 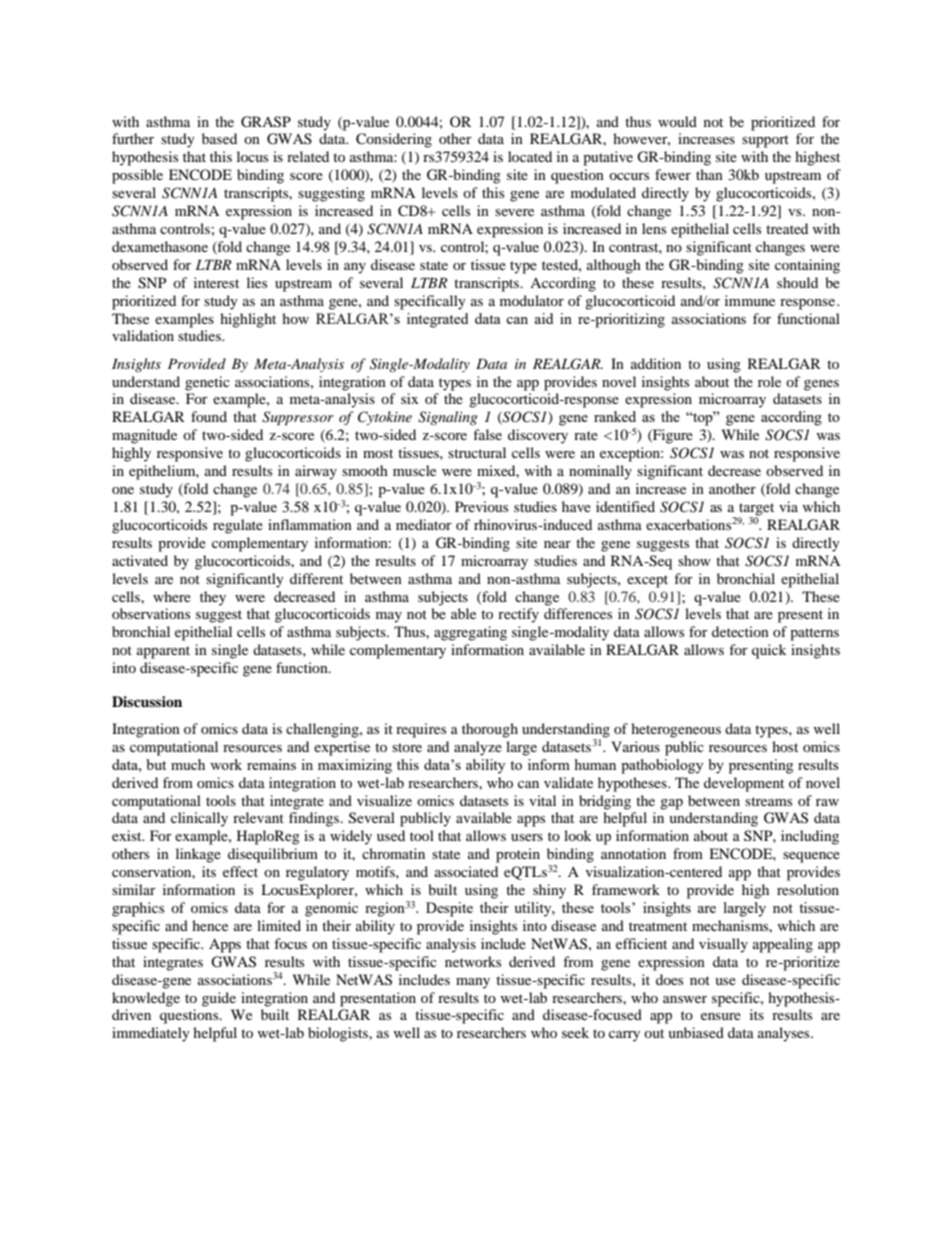 What do you see at coordinates (219, 138) in the screenshot?
I see `based` at bounding box center [219, 138].
